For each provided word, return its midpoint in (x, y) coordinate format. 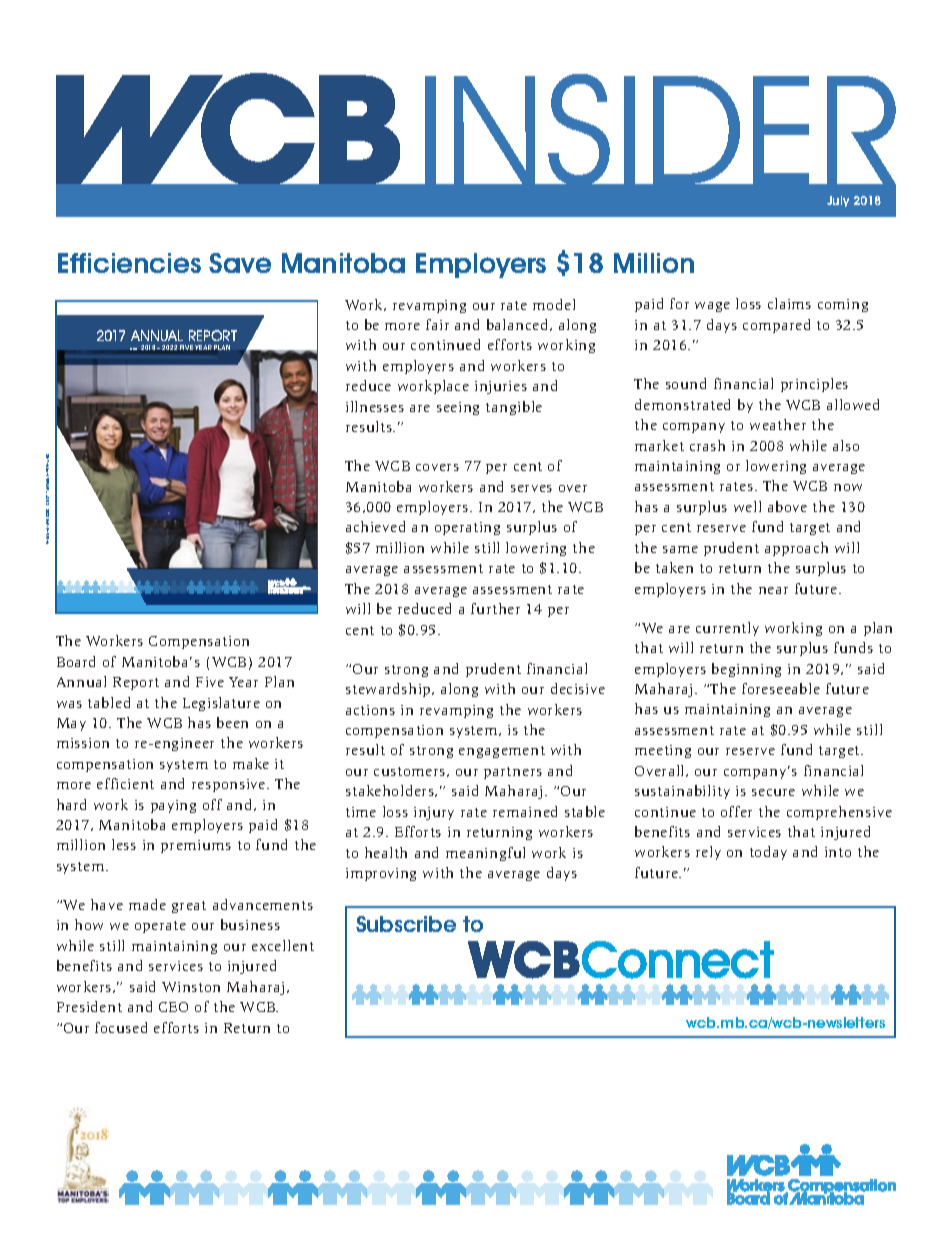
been (232, 722)
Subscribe (406, 924)
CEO (173, 1007)
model (554, 304)
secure (773, 792)
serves (531, 488)
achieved (375, 526)
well (747, 506)
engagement (502, 752)
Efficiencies (129, 263)
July (838, 201)
